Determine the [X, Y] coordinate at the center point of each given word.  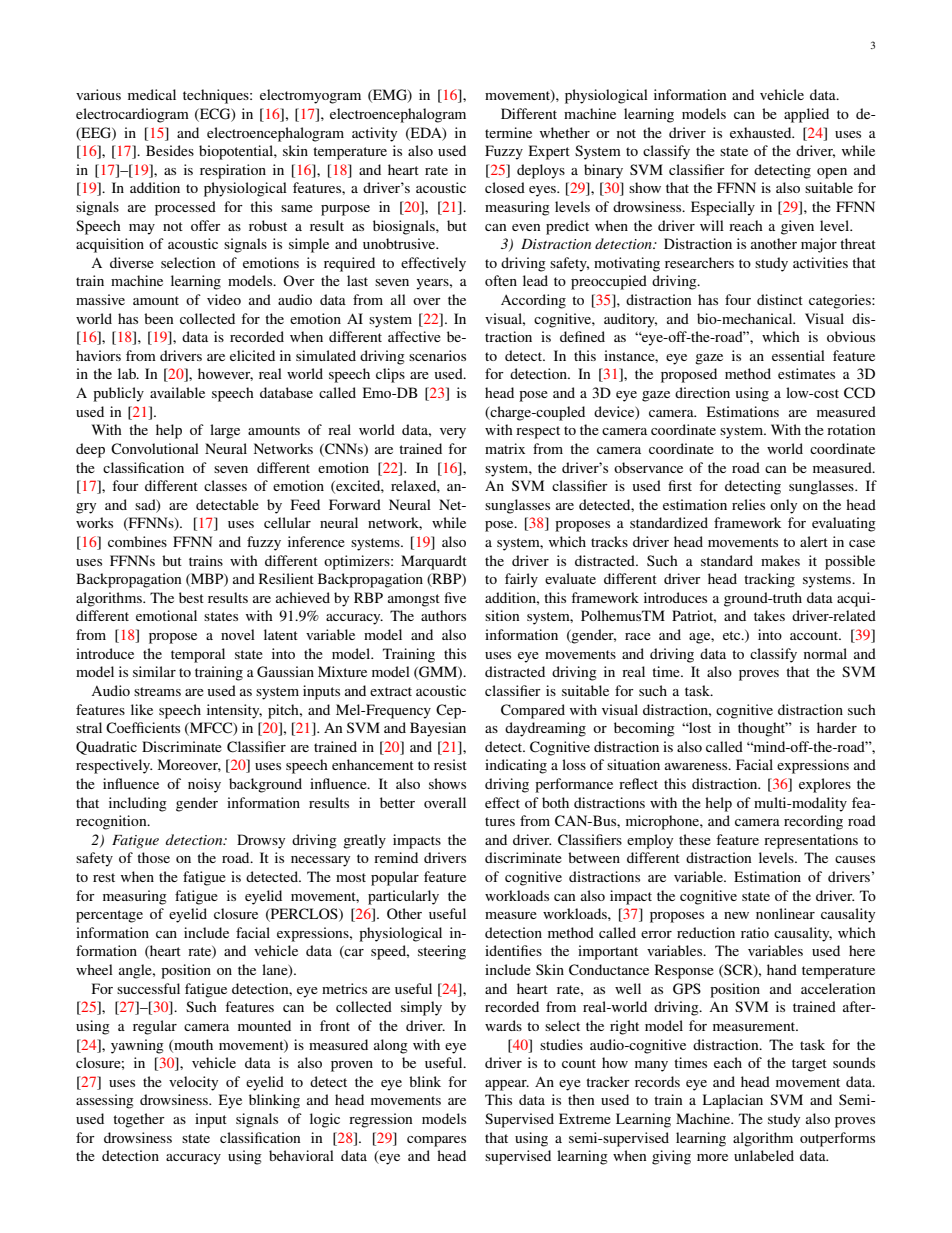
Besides [170, 150]
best [191, 597]
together [139, 1120]
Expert [549, 152]
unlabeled [764, 1155]
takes [769, 615]
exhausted [762, 132]
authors [443, 615]
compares [436, 1141]
